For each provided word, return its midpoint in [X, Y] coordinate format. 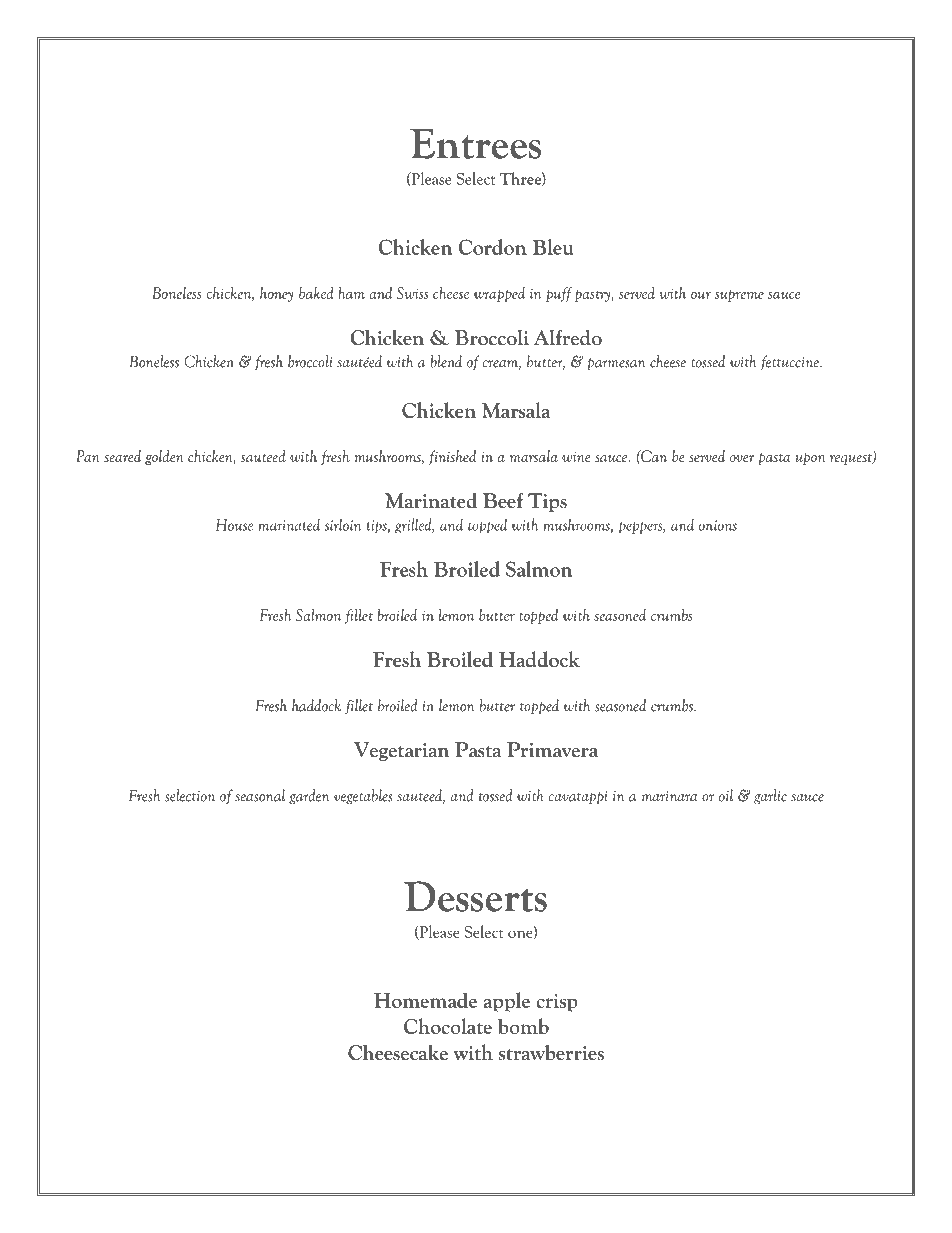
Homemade [425, 1000]
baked [316, 293]
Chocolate [448, 1026]
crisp [556, 1002]
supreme [739, 296]
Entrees [475, 144]
